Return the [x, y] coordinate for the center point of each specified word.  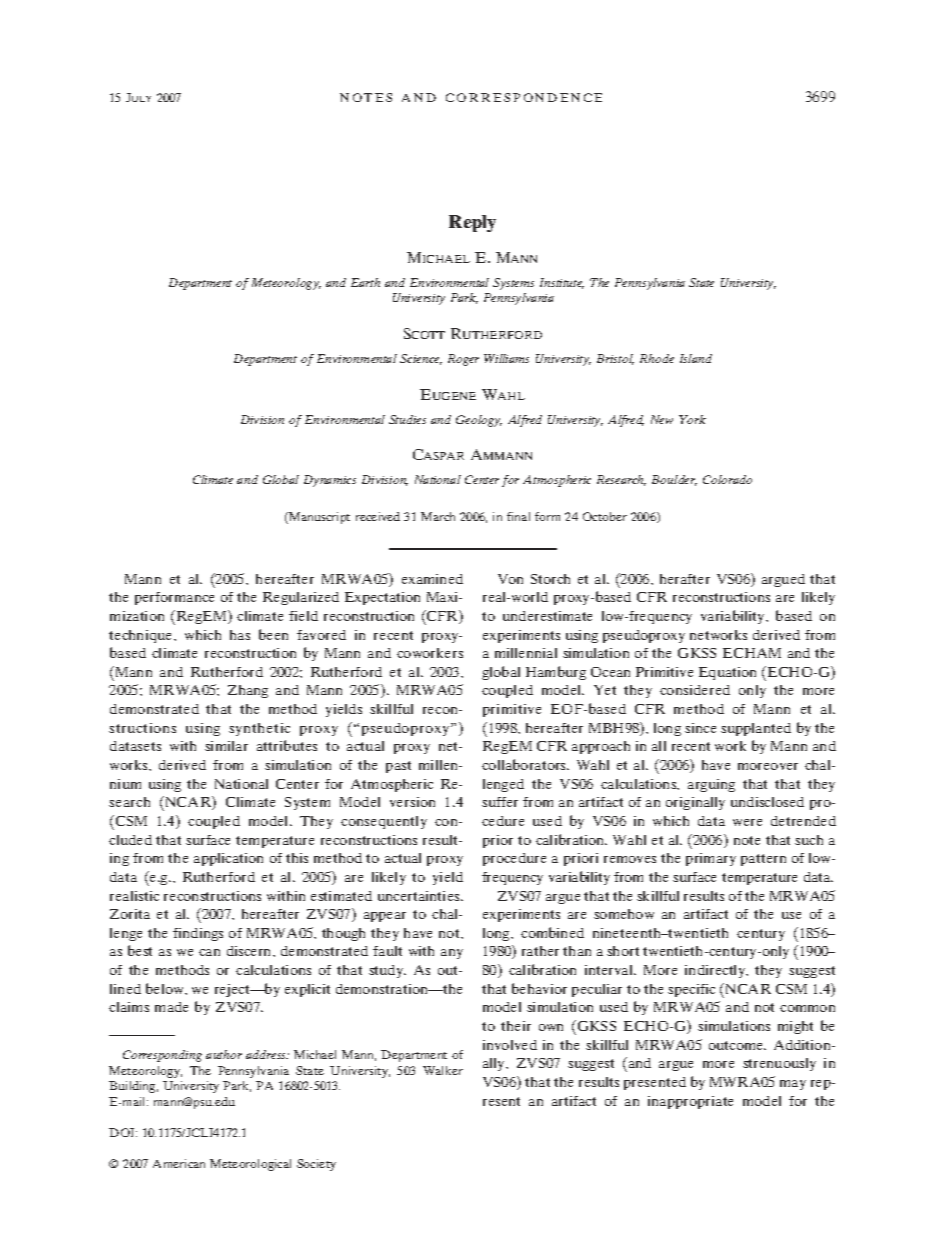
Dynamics [330, 481]
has [240, 635]
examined [432, 579]
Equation [727, 673]
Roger [463, 360]
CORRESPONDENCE [524, 97]
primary [711, 859]
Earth [365, 282]
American [179, 1163]
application [228, 859]
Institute [562, 283]
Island [696, 358]
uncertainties [420, 896]
